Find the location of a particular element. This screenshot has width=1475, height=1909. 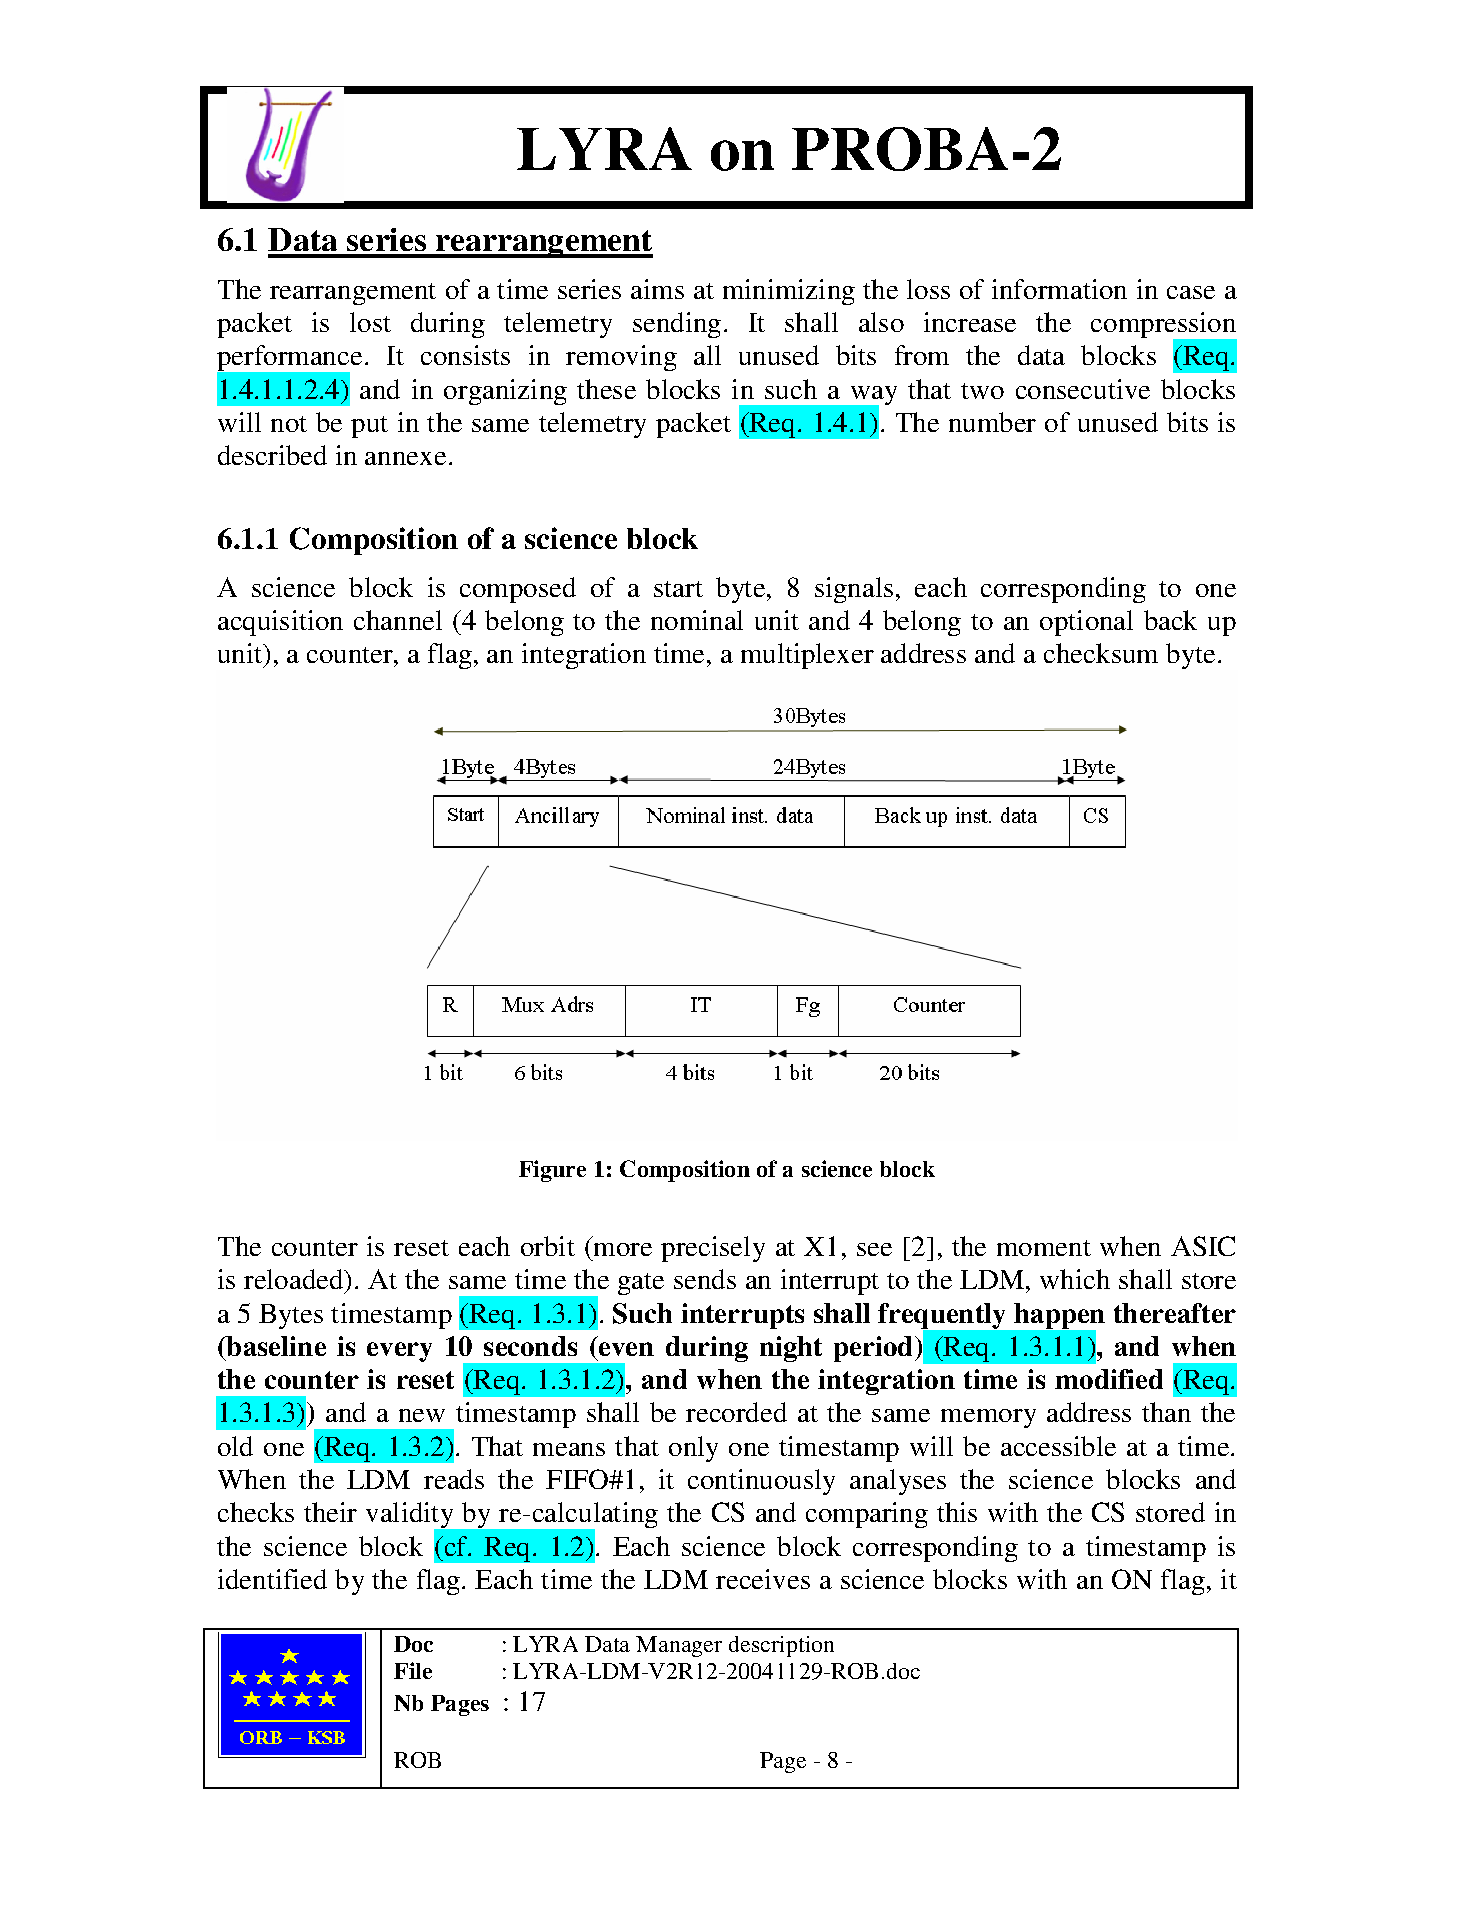

moment is located at coordinates (1044, 1248).
